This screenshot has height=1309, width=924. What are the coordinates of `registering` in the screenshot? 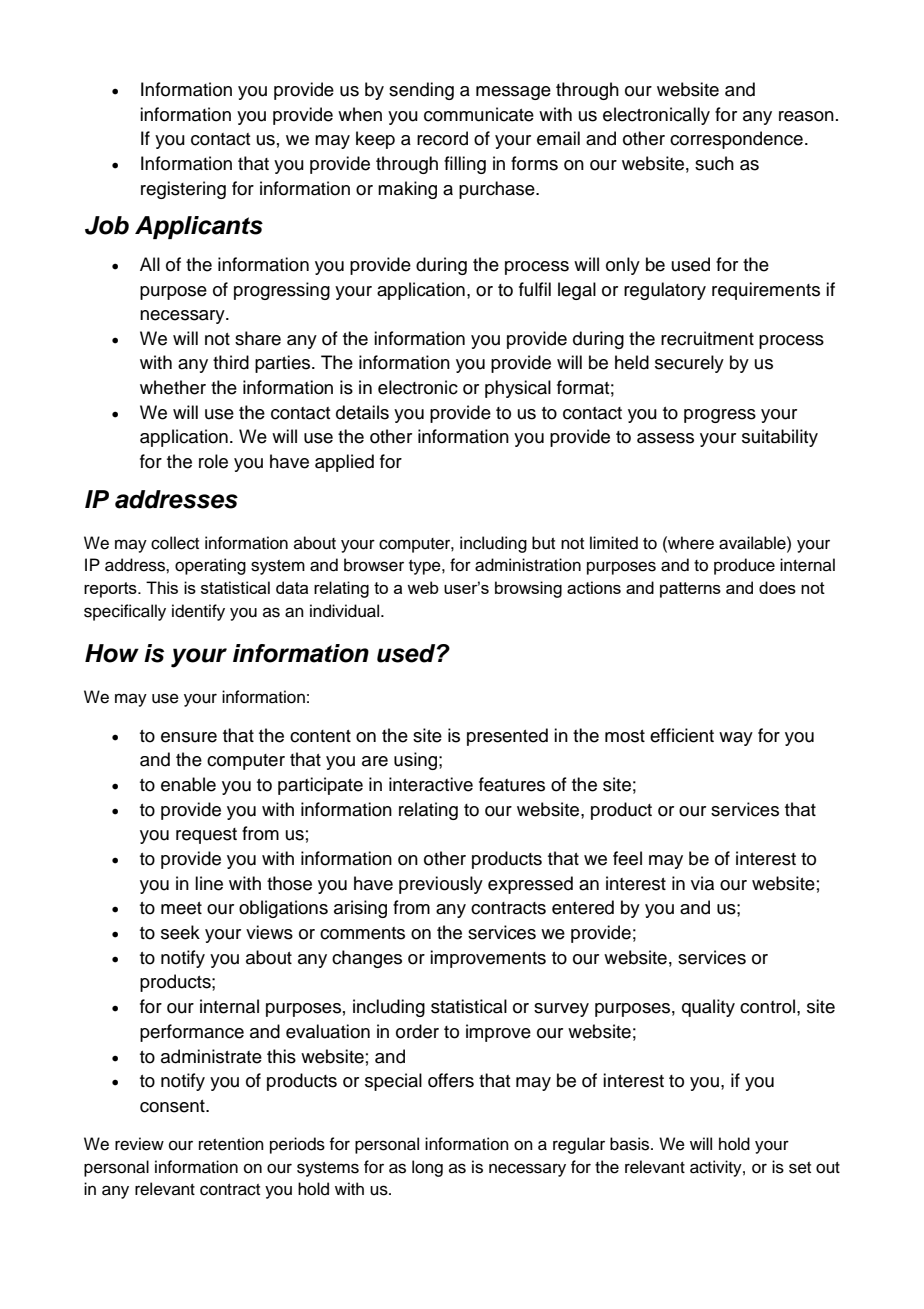 It's located at (183, 190).
